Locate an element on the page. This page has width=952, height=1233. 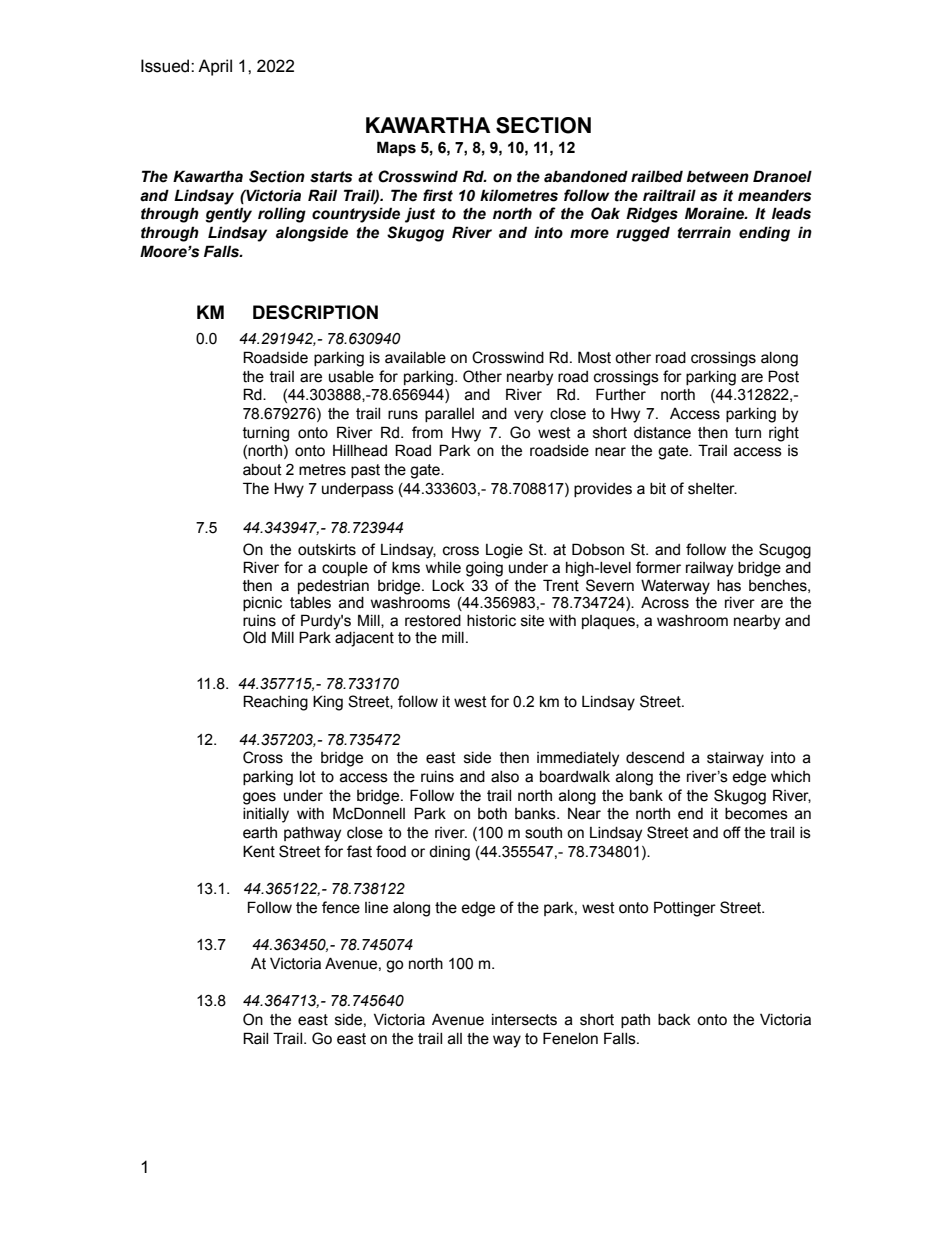
picnic is located at coordinates (262, 604).
